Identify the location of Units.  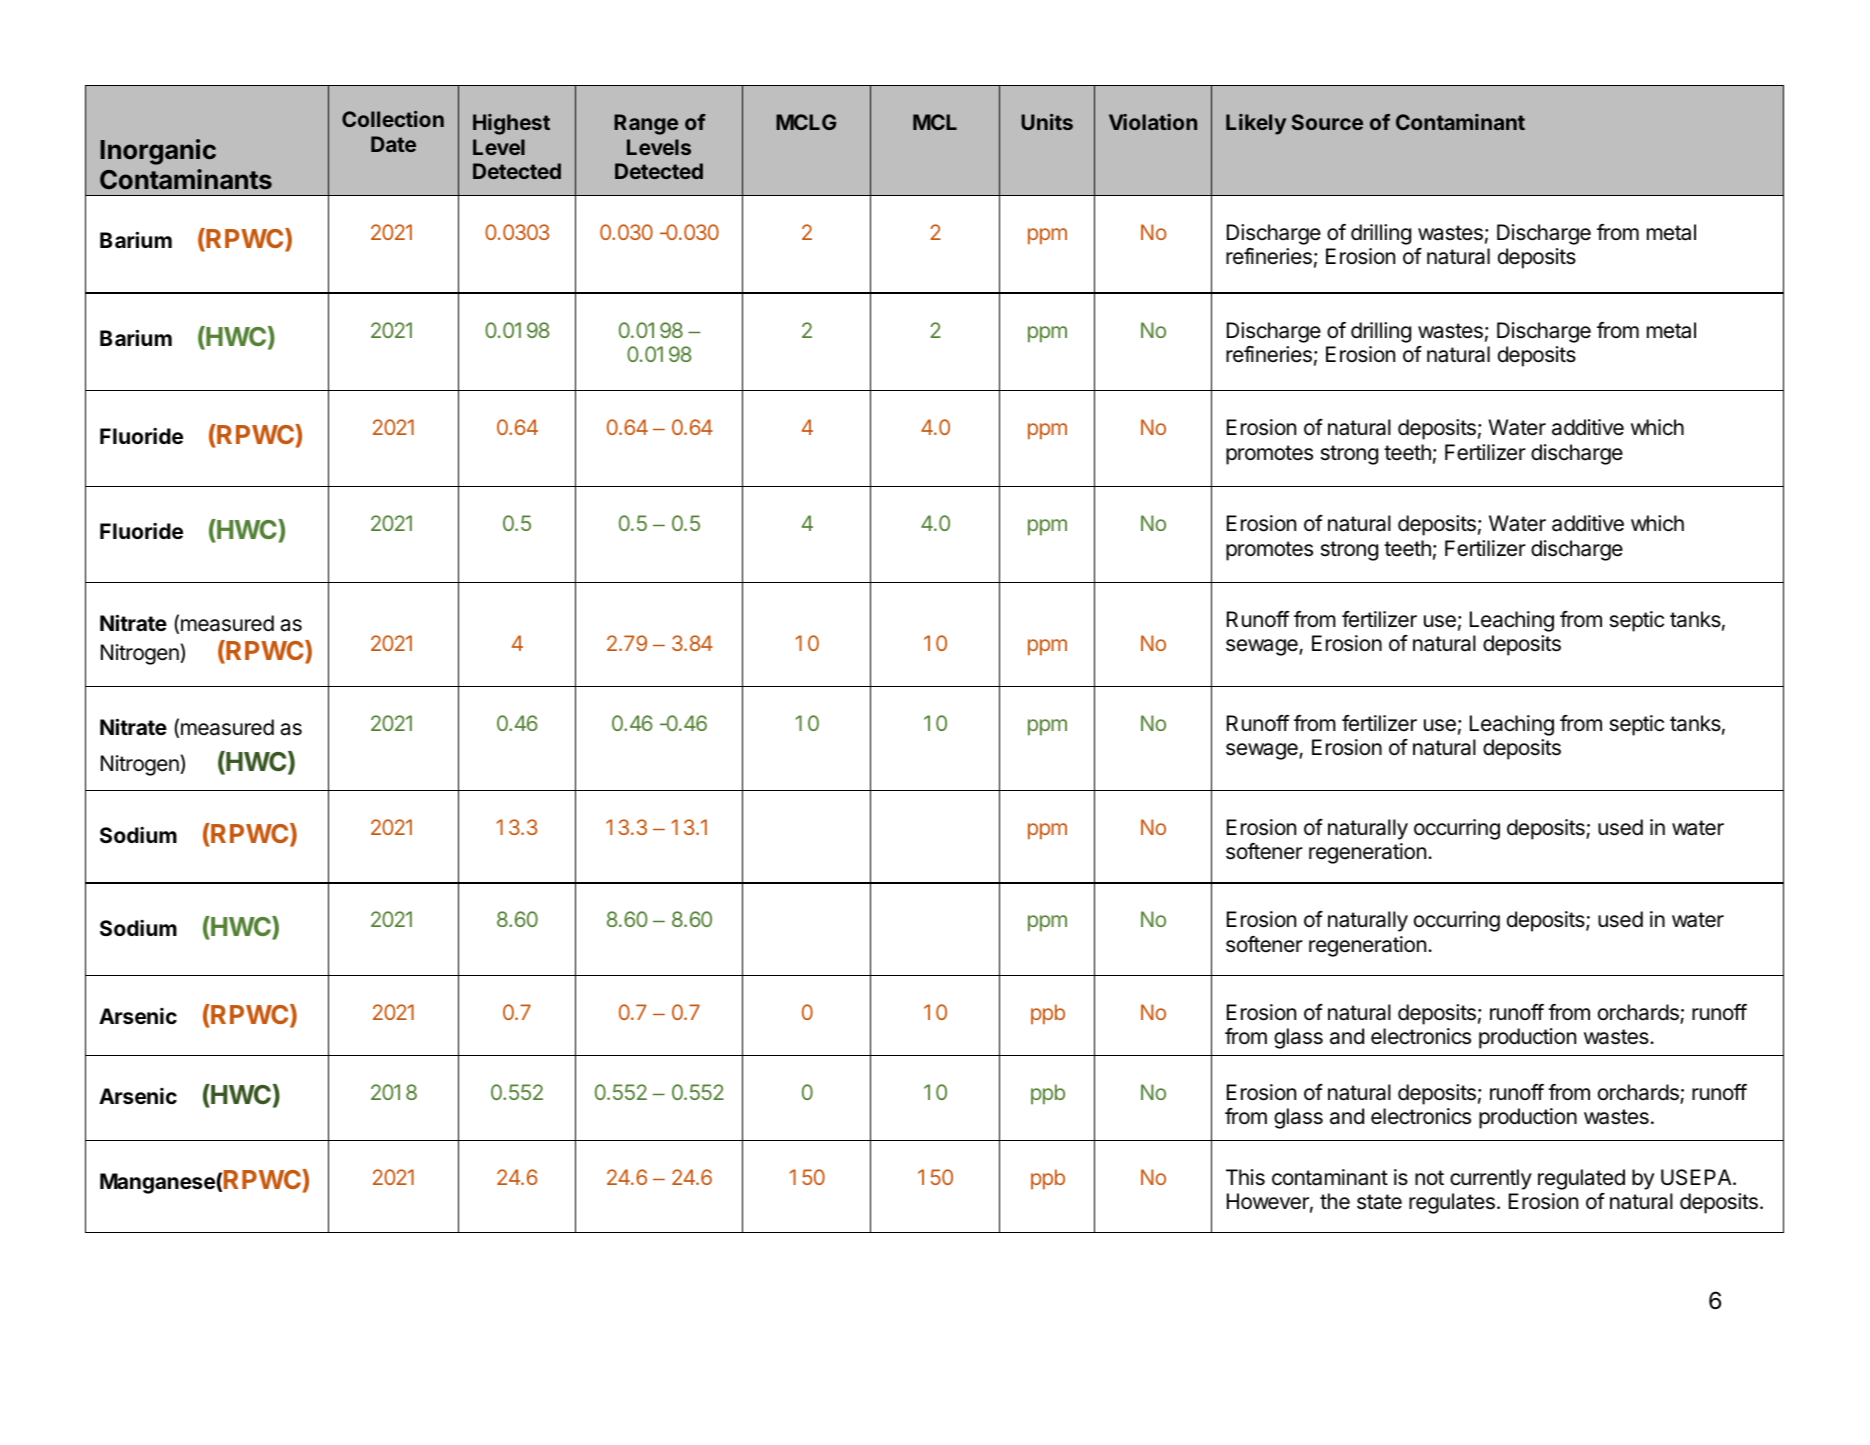
(1047, 122).
